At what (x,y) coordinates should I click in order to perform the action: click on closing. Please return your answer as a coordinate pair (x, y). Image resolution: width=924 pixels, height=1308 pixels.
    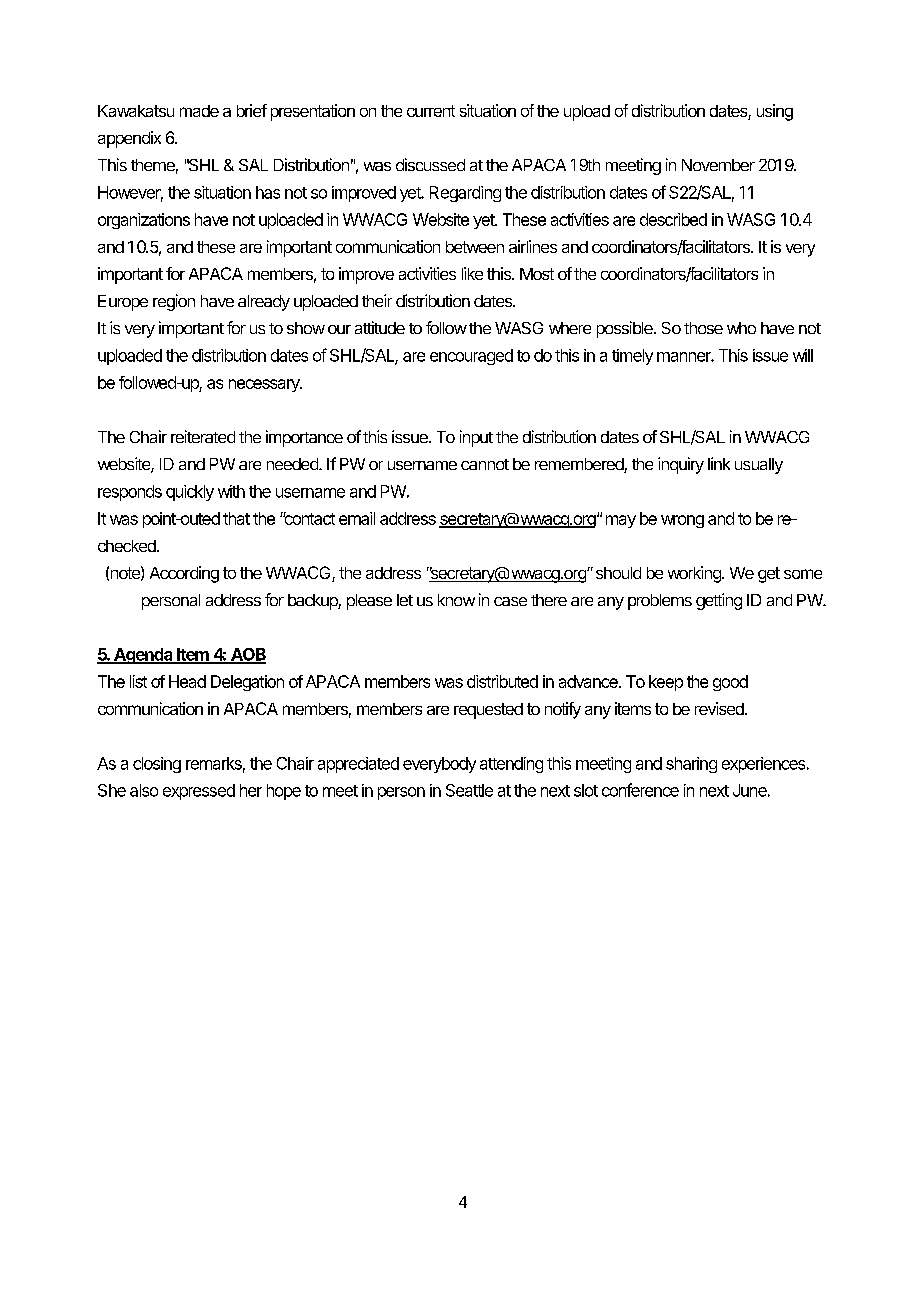
    Looking at the image, I should click on (157, 765).
